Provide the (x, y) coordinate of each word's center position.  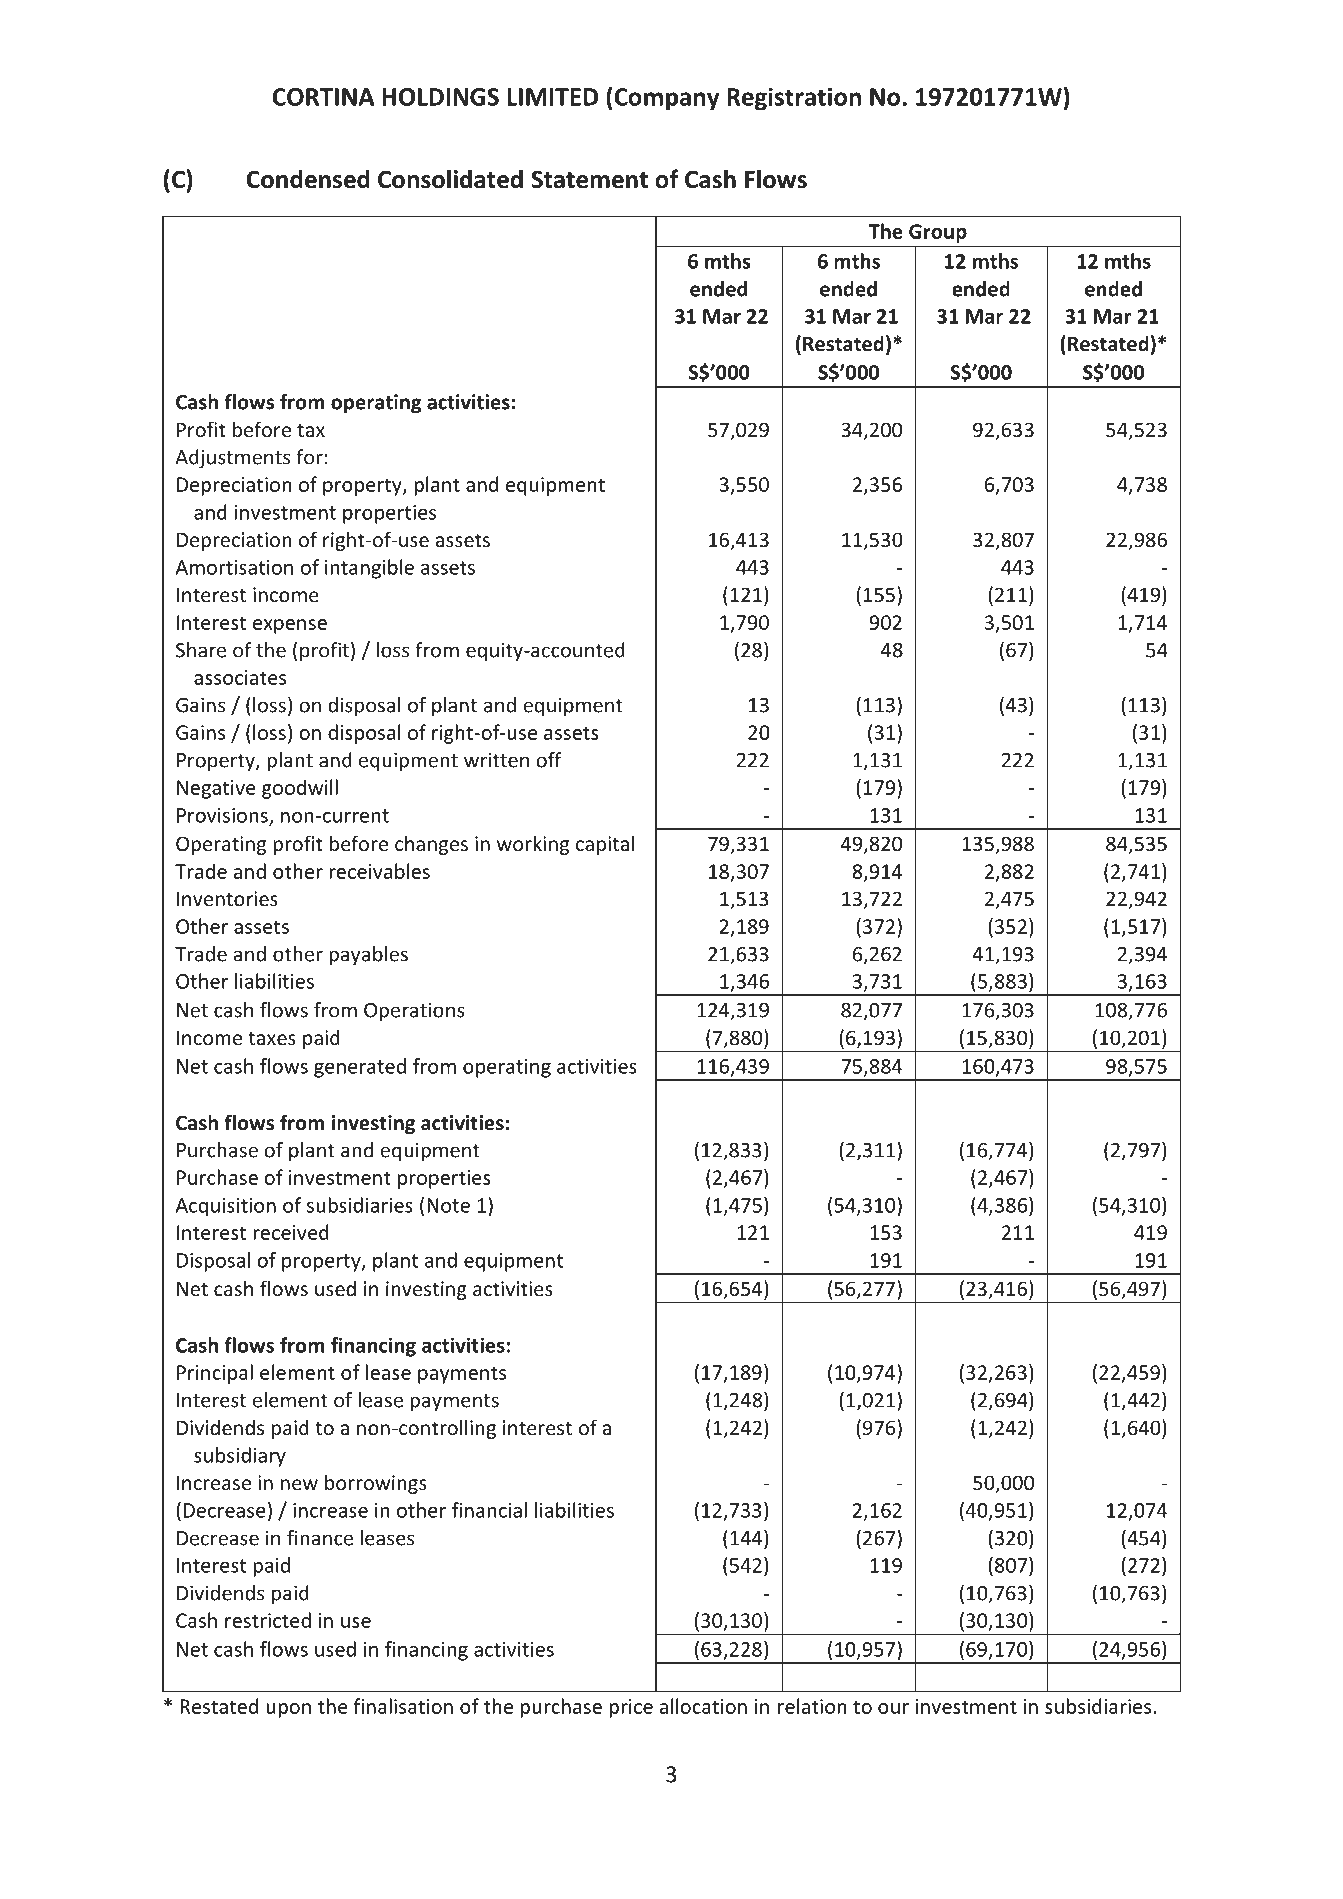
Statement (589, 179)
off (549, 760)
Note (448, 1205)
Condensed (308, 179)
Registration (794, 99)
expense (290, 626)
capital (605, 845)
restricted (268, 1620)
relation (812, 1706)
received (291, 1232)
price (631, 1708)
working (533, 845)
